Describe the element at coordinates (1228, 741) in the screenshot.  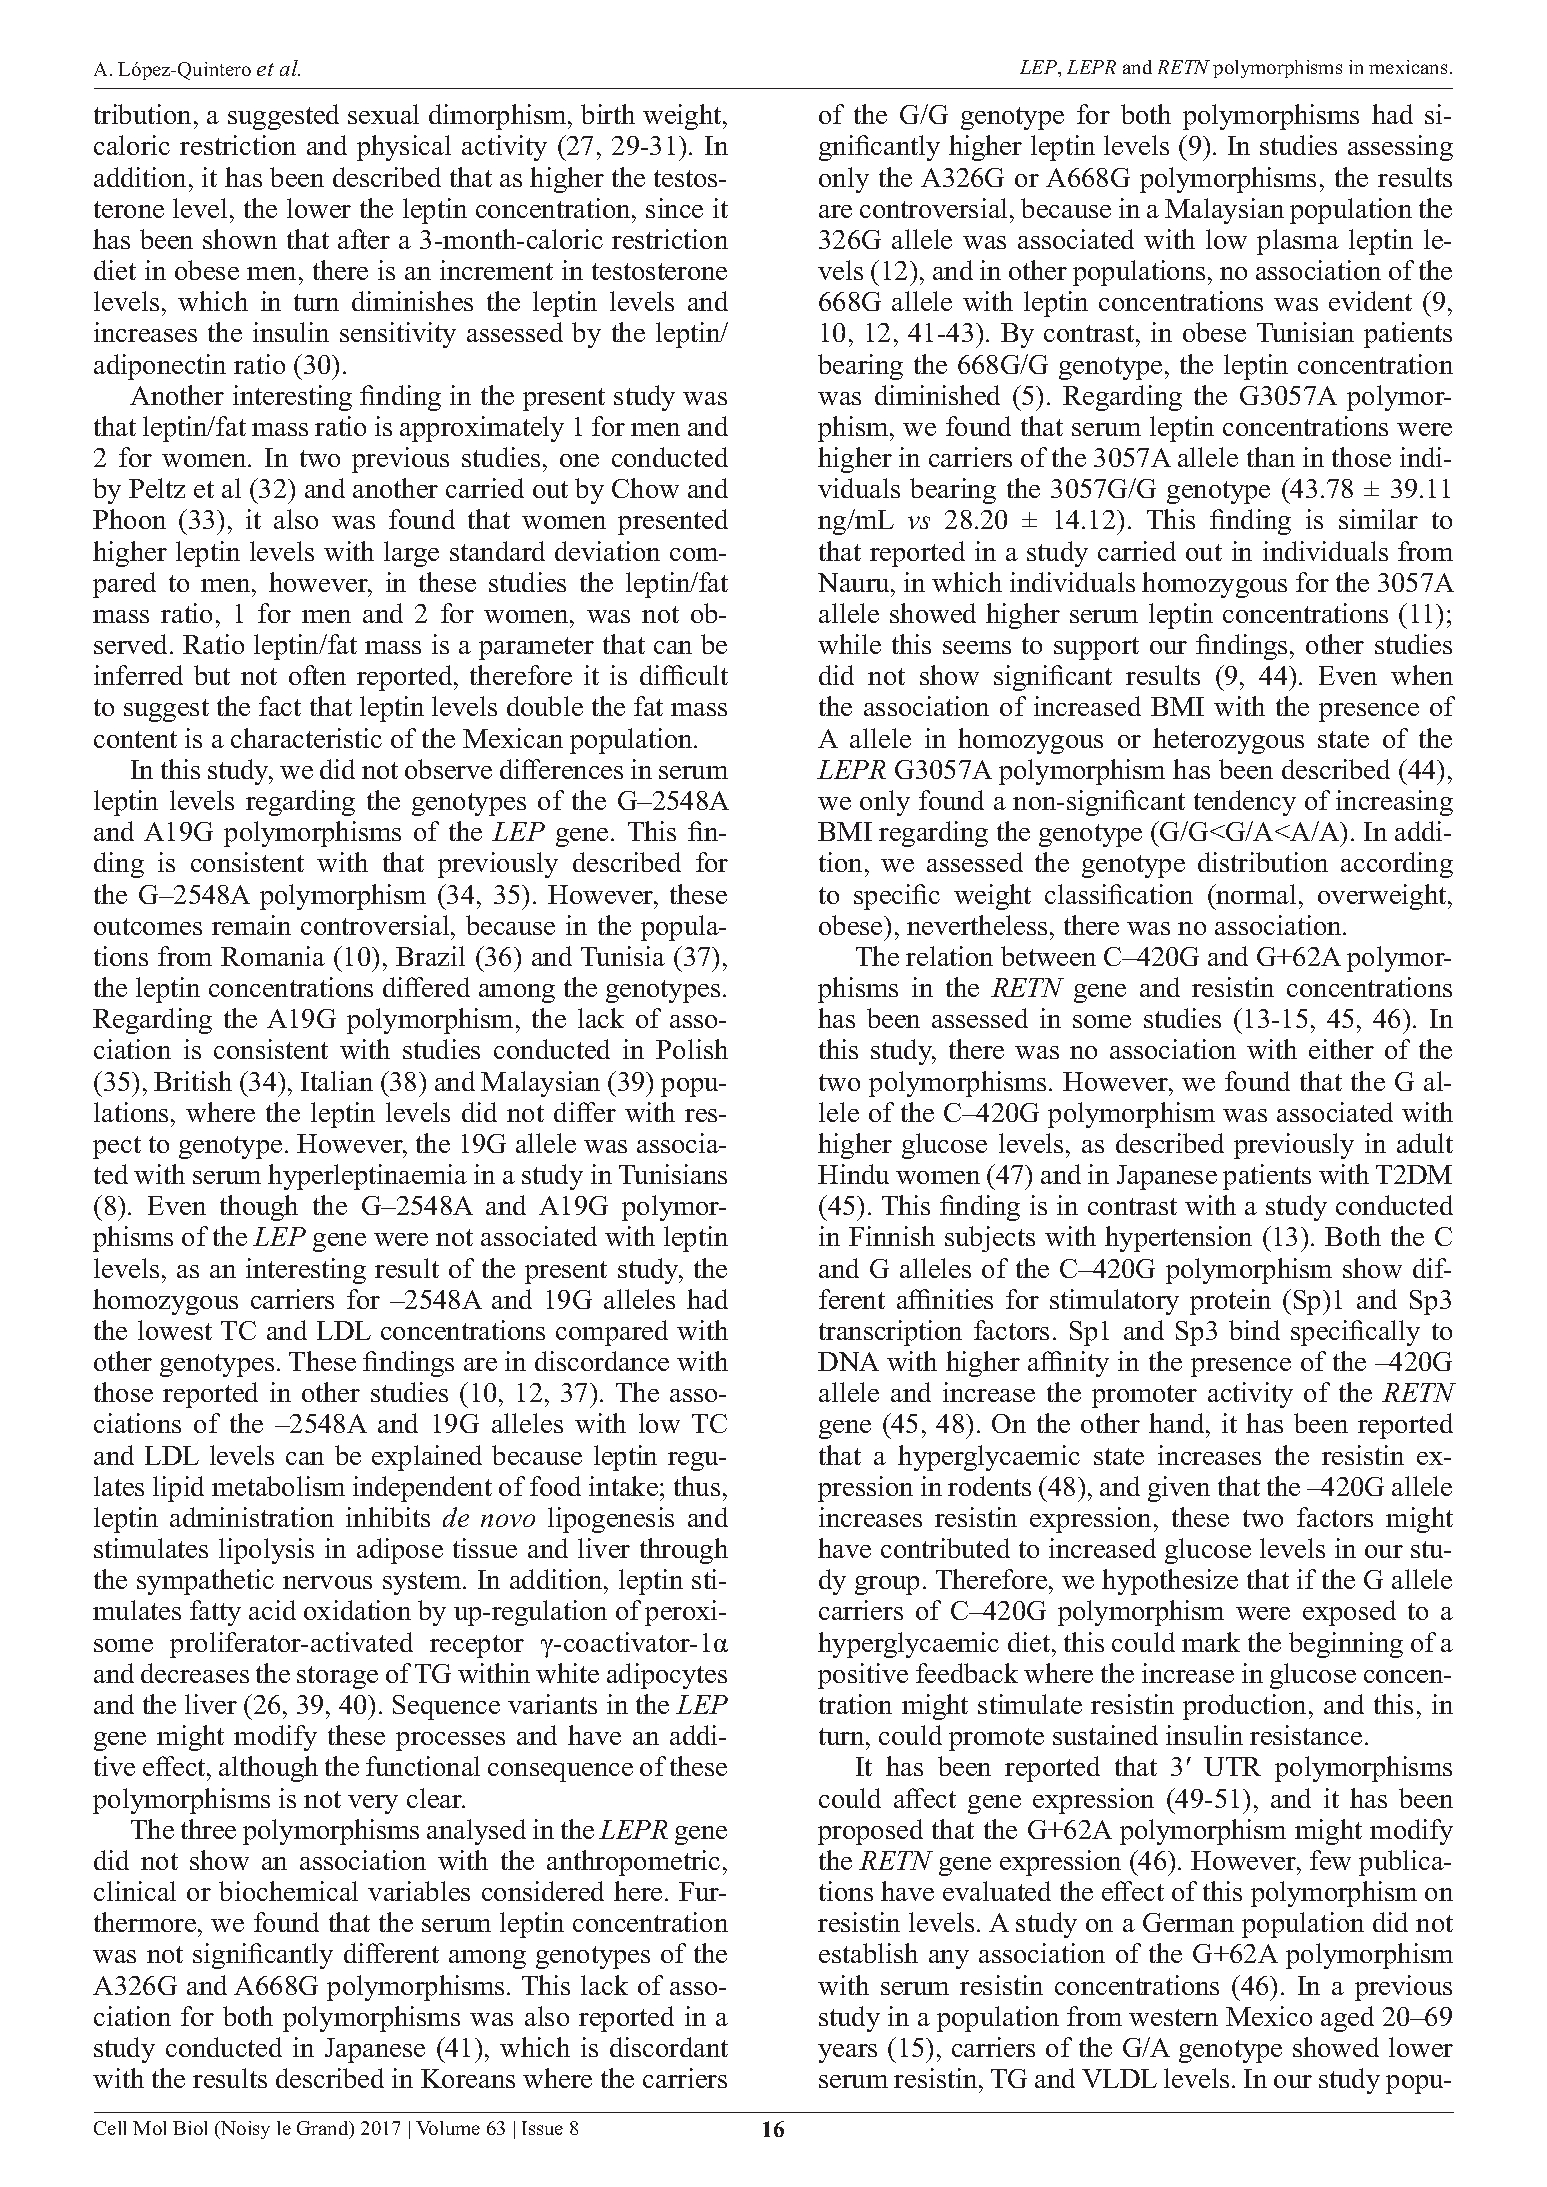
I see `heterozygous` at that location.
